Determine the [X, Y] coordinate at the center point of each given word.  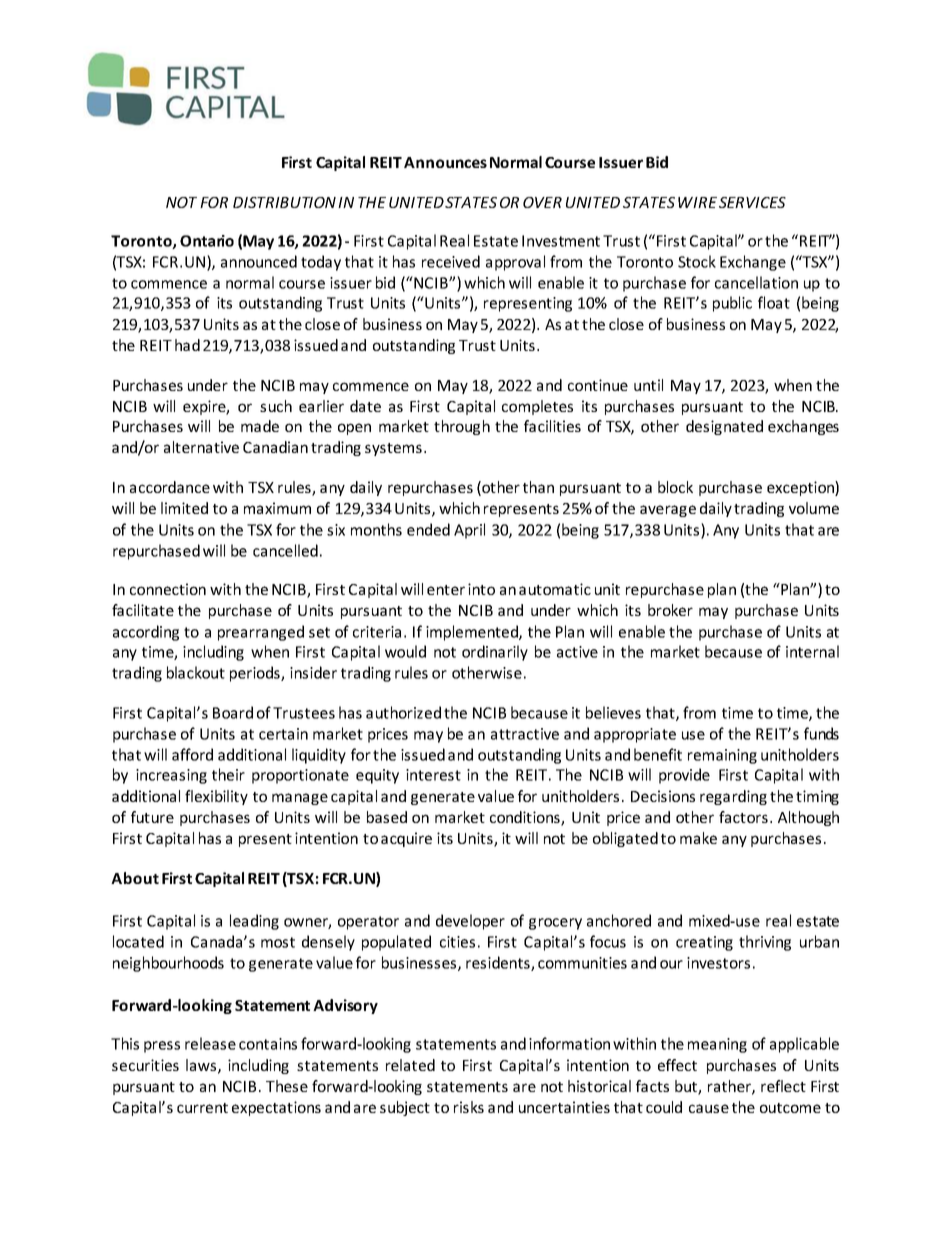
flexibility [216, 797]
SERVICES [752, 202]
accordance [170, 487]
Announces [445, 162]
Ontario [207, 241]
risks [469, 1107]
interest [433, 775]
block [675, 487]
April [469, 531]
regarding [733, 797]
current [202, 1108]
